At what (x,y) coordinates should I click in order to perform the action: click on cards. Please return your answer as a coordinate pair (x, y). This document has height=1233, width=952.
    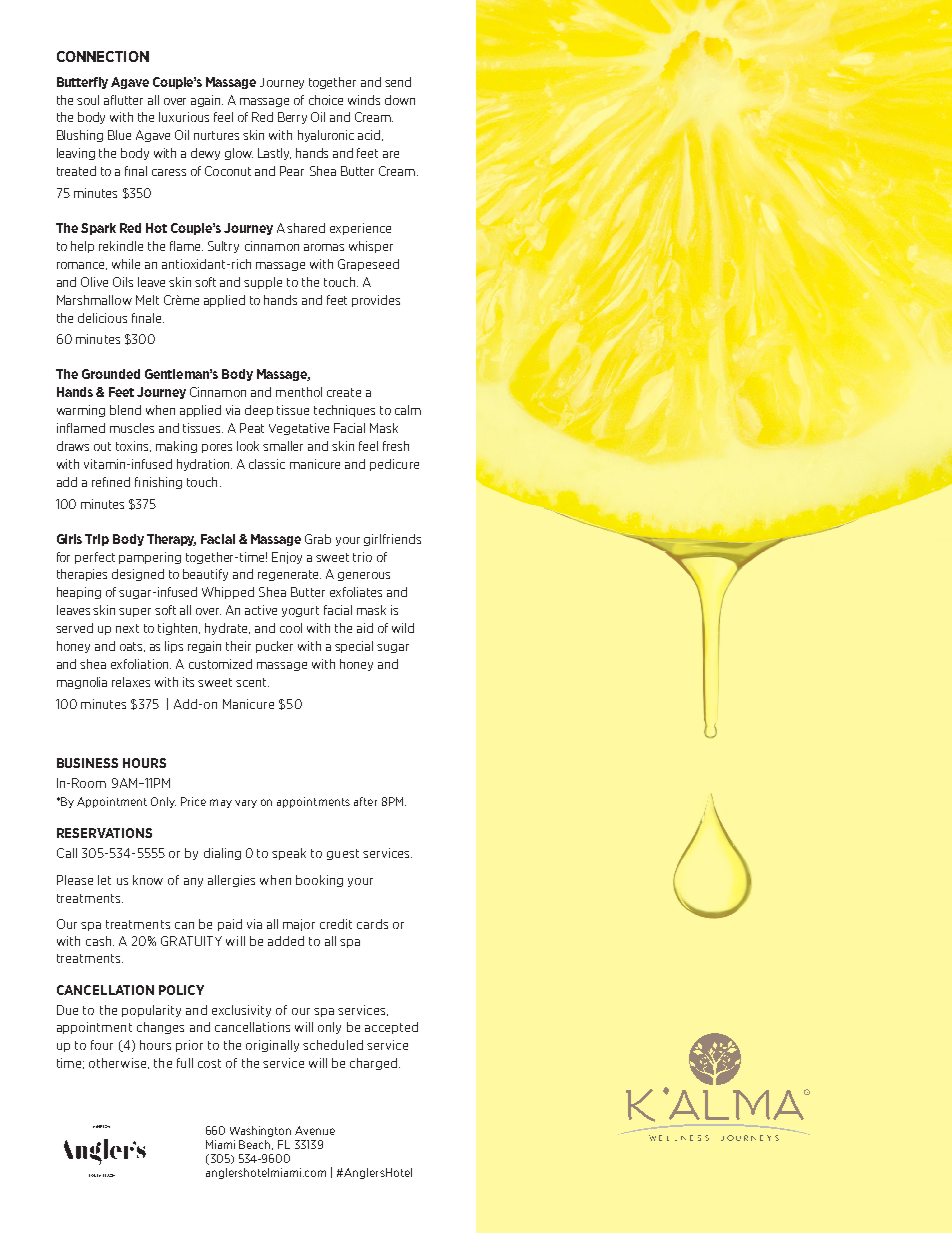
    Looking at the image, I should click on (372, 924).
